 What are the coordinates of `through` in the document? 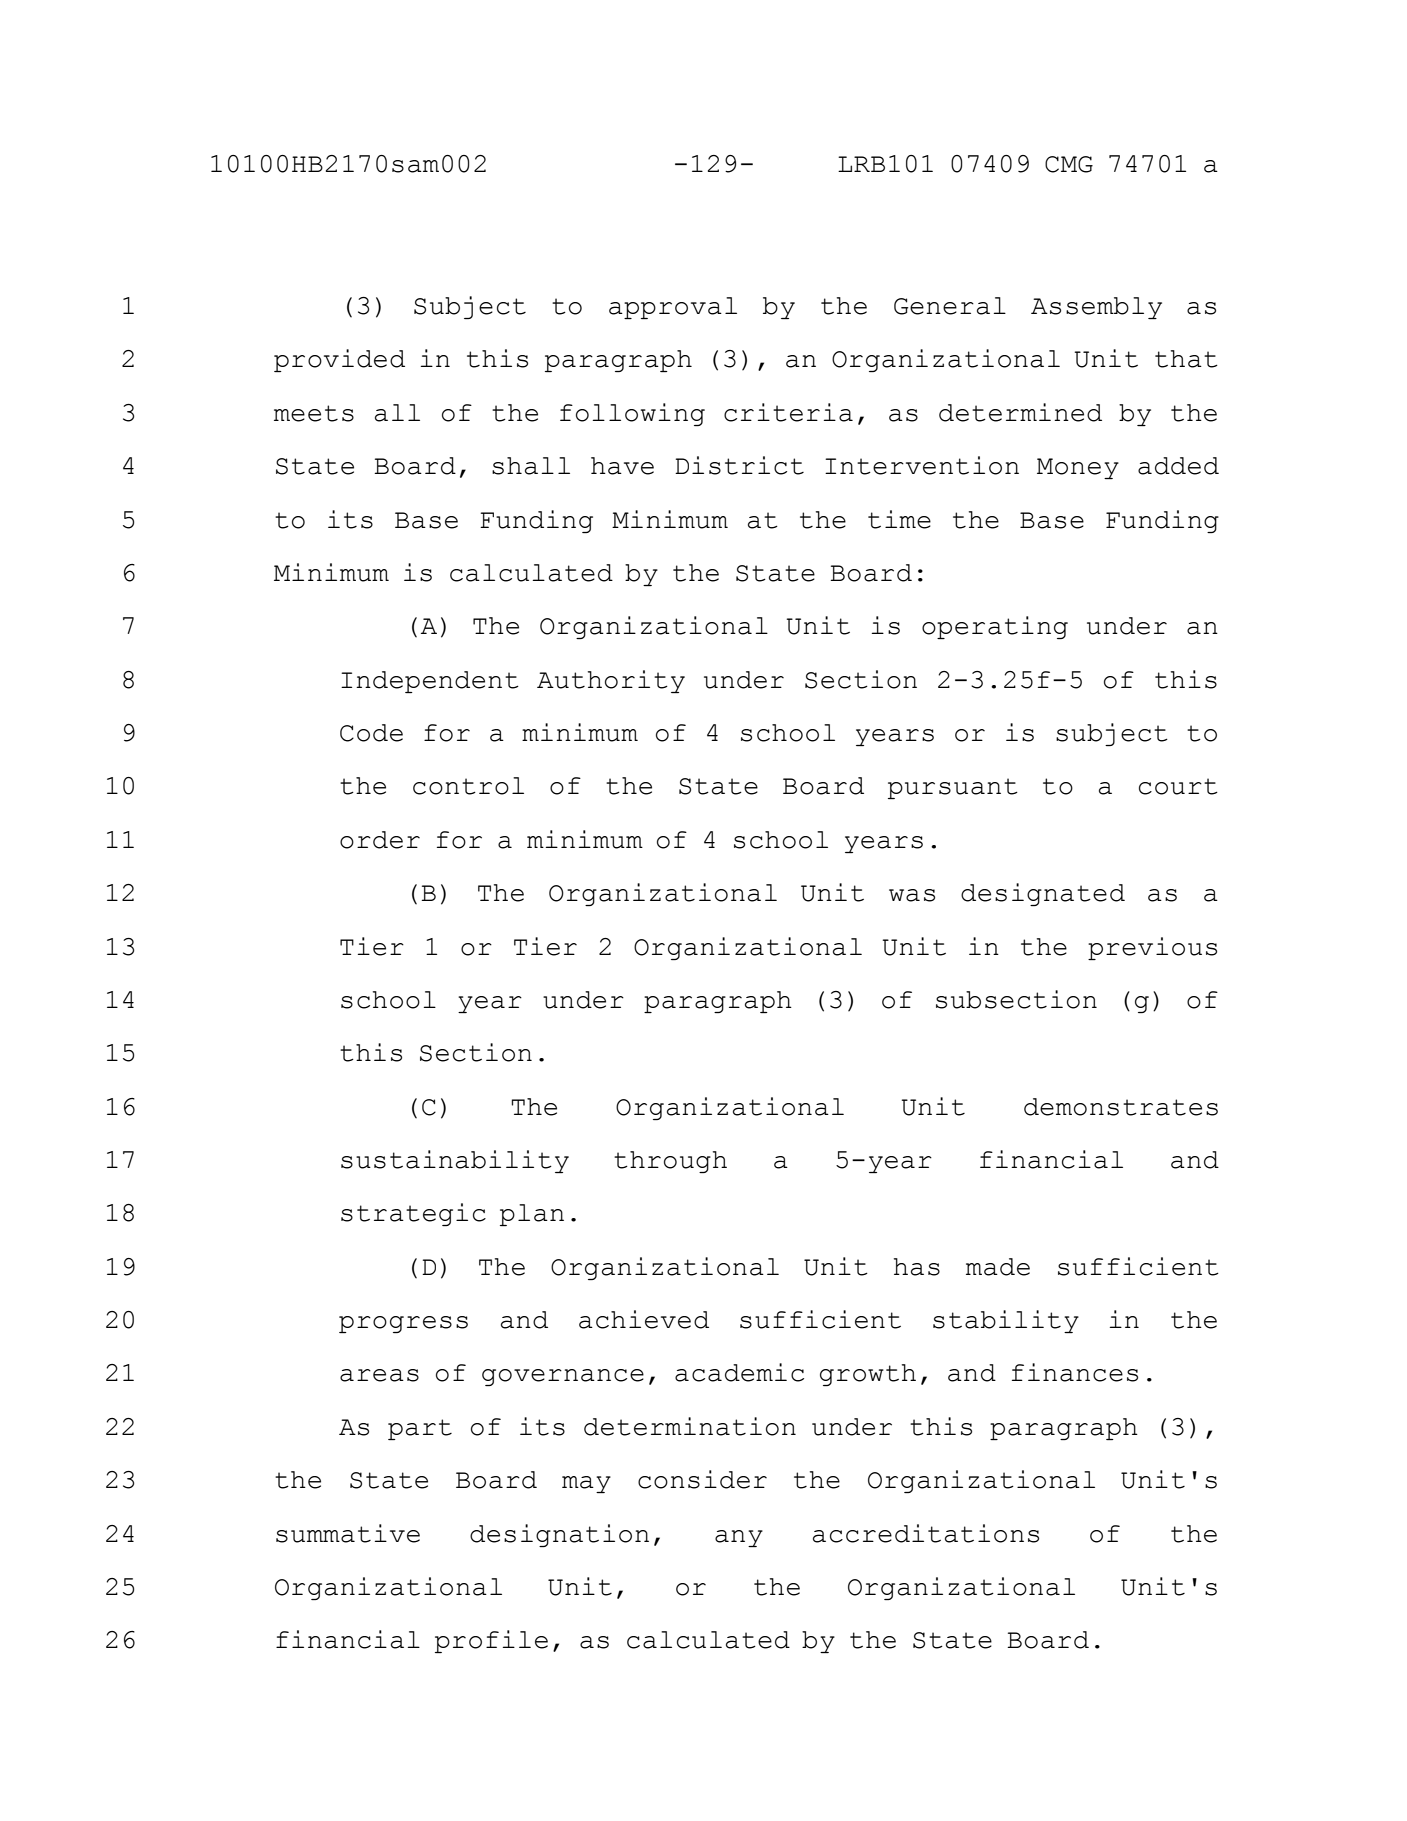 It's located at (670, 1162).
